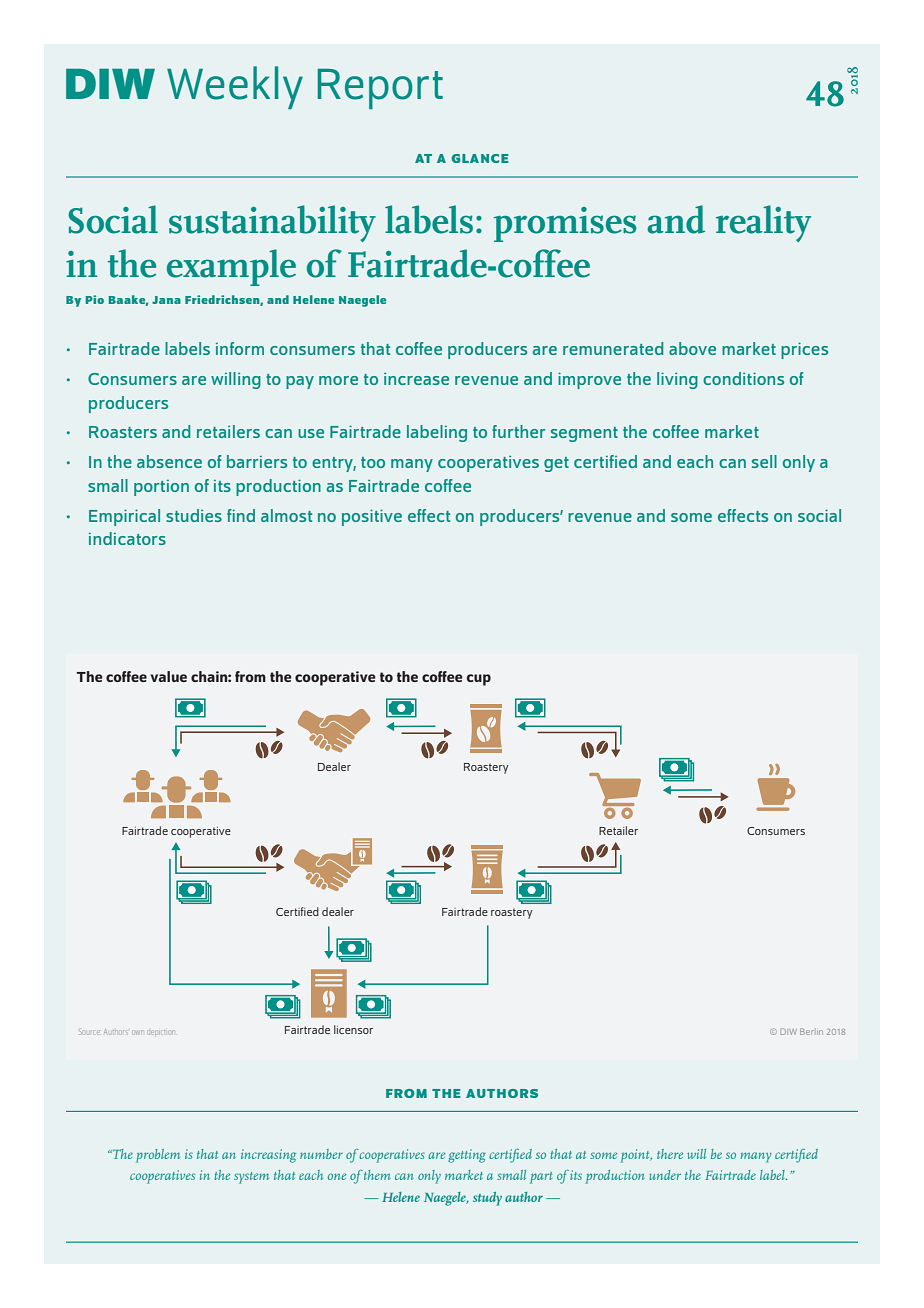 This document has width=924, height=1308. Describe the element at coordinates (169, 676) in the document. I see `value` at that location.
